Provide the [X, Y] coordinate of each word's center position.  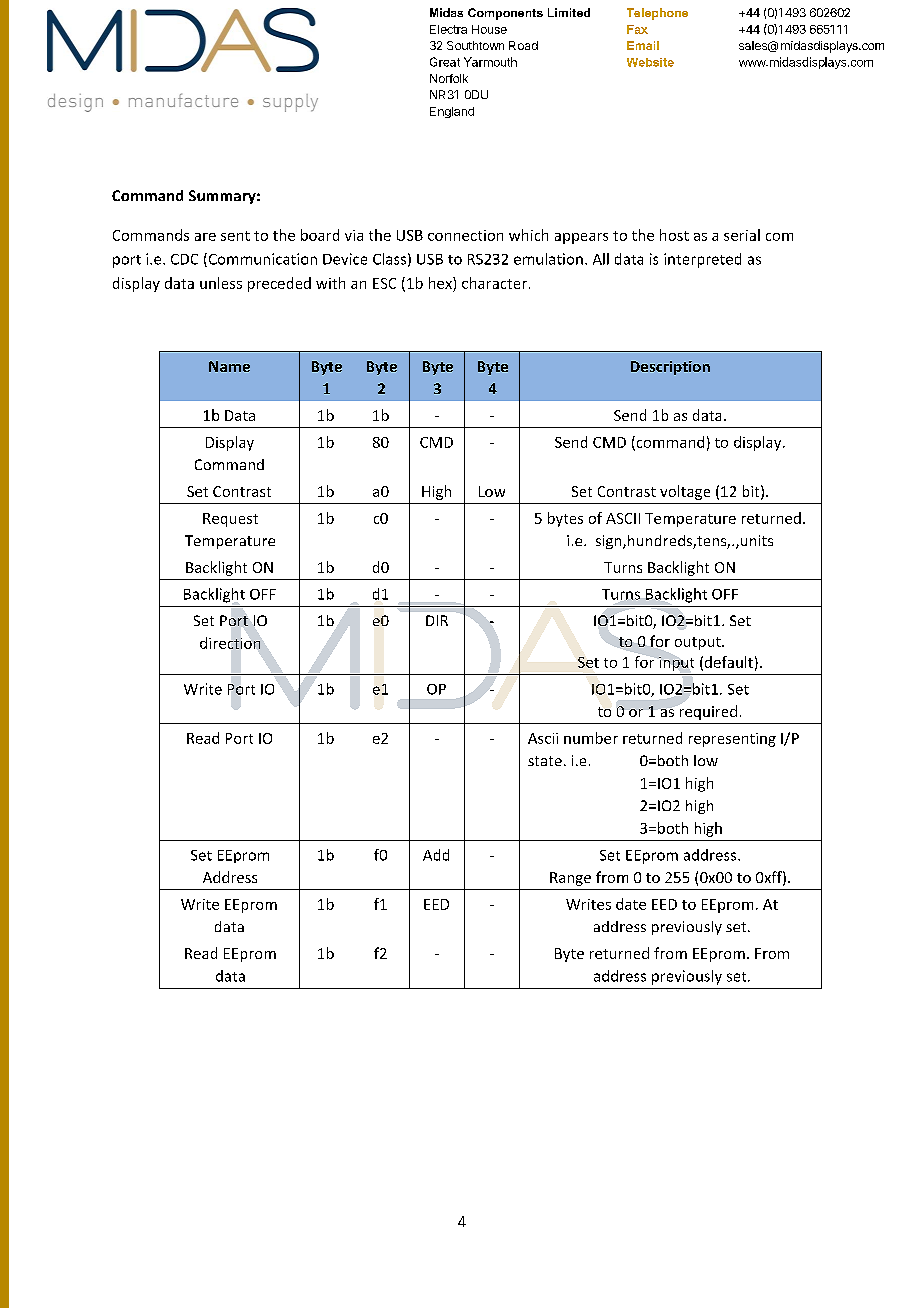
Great [445, 62]
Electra [448, 29]
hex [441, 283]
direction [230, 643]
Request [230, 520]
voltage [685, 492]
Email [643, 45]
